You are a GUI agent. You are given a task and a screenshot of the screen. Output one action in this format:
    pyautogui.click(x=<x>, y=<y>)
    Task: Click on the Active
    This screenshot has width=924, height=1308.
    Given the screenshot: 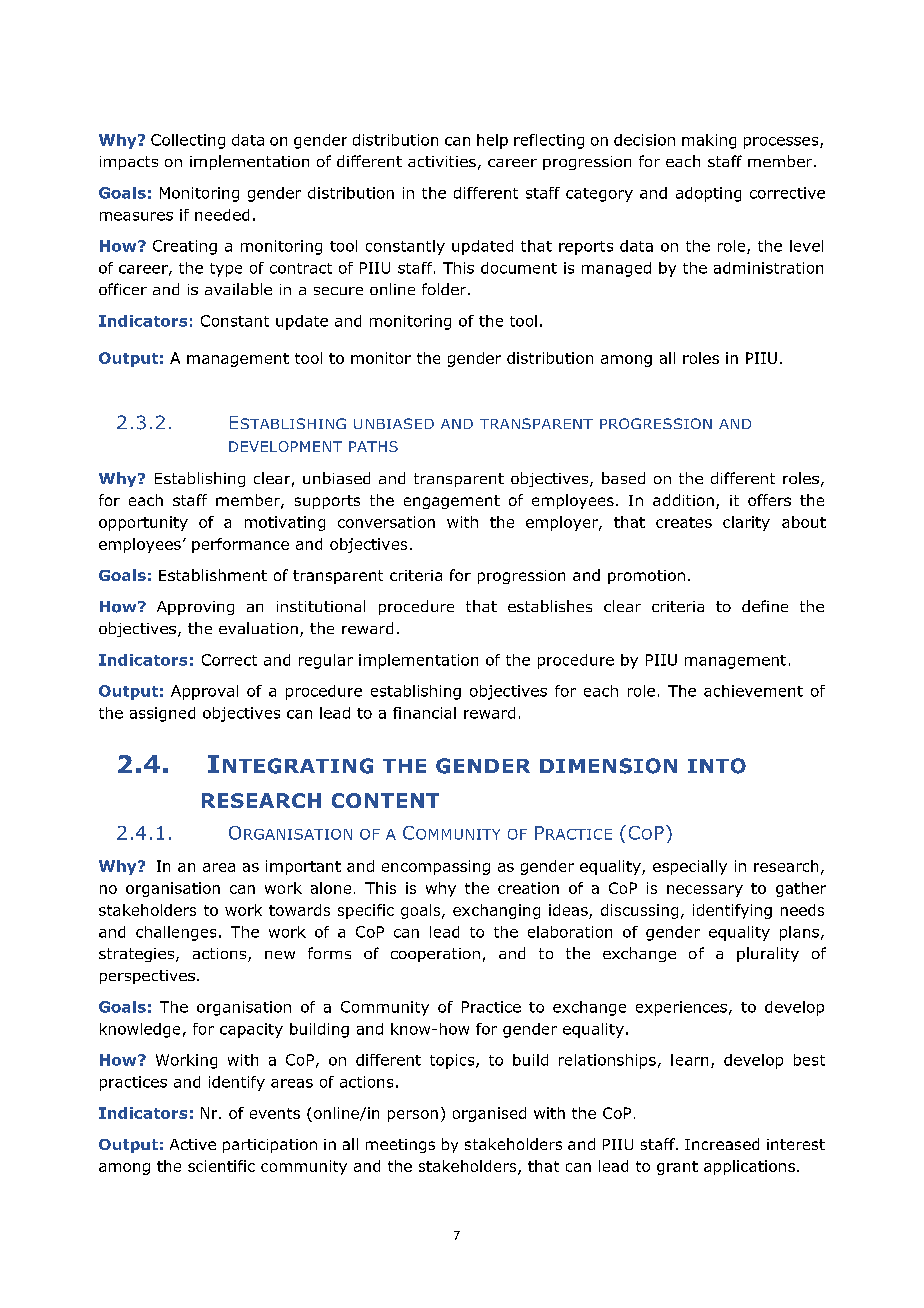 What is the action you would take?
    pyautogui.click(x=193, y=1144)
